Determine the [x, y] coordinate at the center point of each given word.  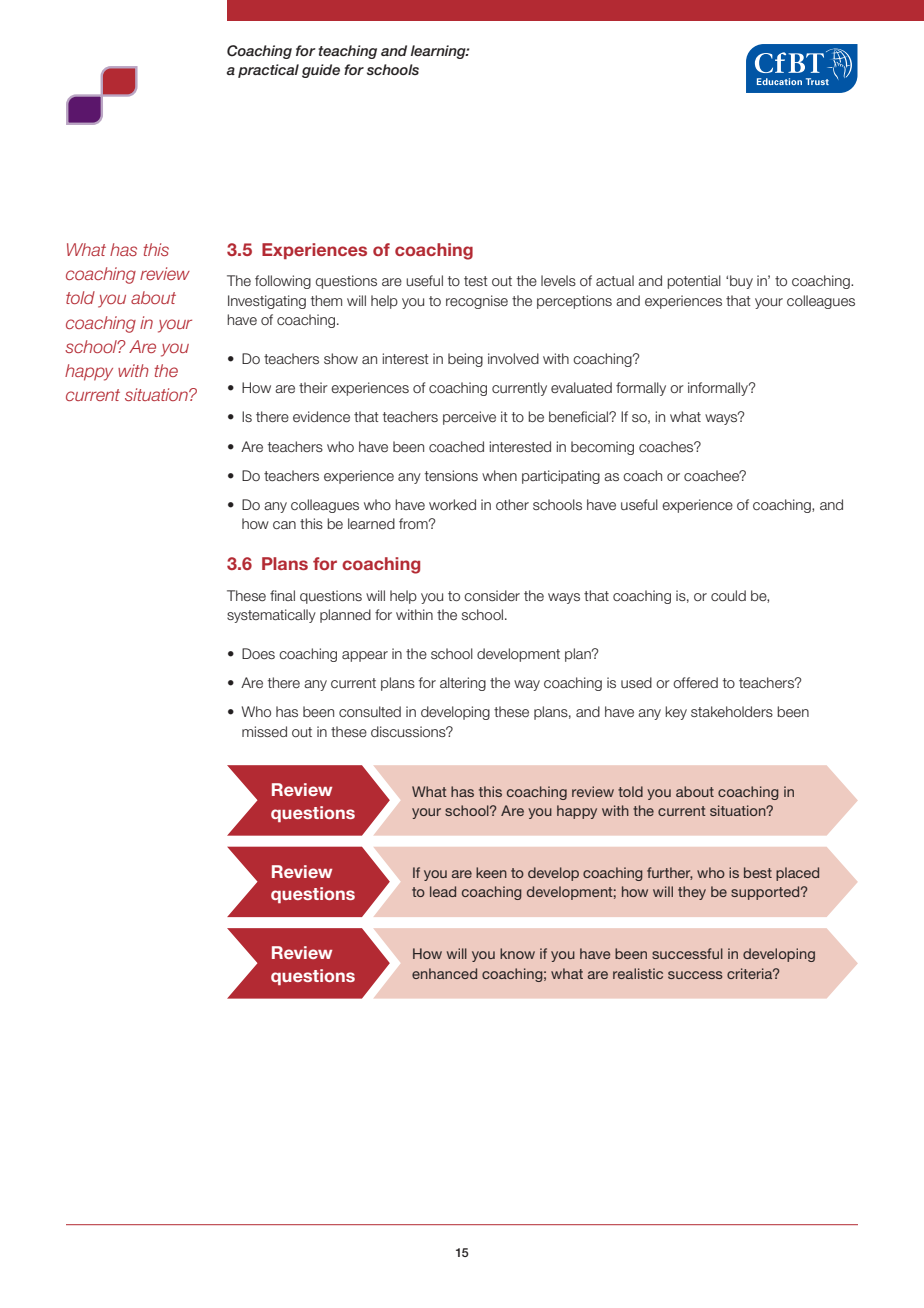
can [284, 525]
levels [558, 281]
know [517, 953]
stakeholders [732, 711]
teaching [347, 52]
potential [694, 282]
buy [741, 282]
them [326, 300]
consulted [370, 711]
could [728, 595]
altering [463, 684]
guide [321, 71]
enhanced [444, 973]
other [512, 504]
